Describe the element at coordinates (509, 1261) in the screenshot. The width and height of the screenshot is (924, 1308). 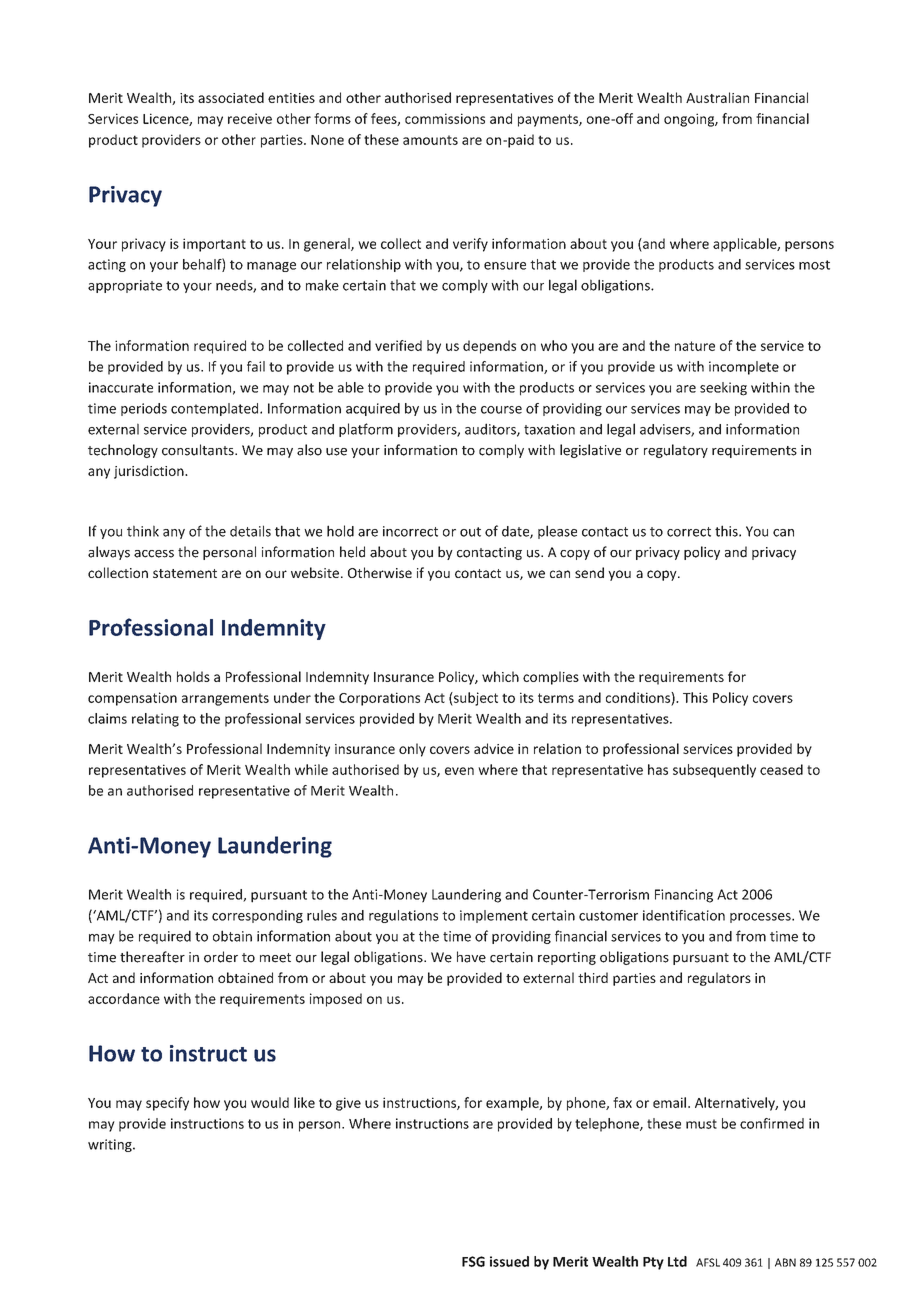
I see `issued` at that location.
